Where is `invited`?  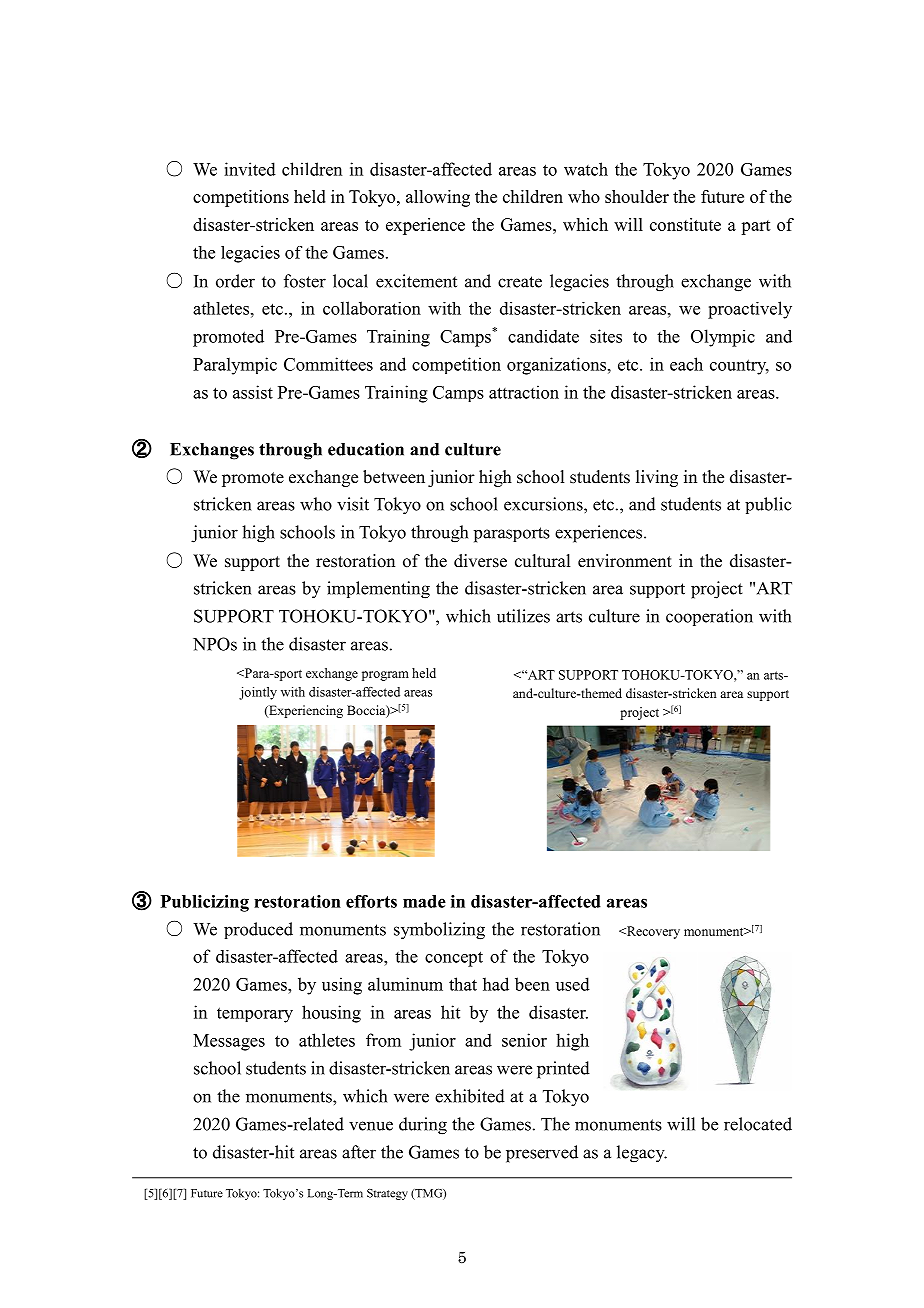
invited is located at coordinates (250, 169).
